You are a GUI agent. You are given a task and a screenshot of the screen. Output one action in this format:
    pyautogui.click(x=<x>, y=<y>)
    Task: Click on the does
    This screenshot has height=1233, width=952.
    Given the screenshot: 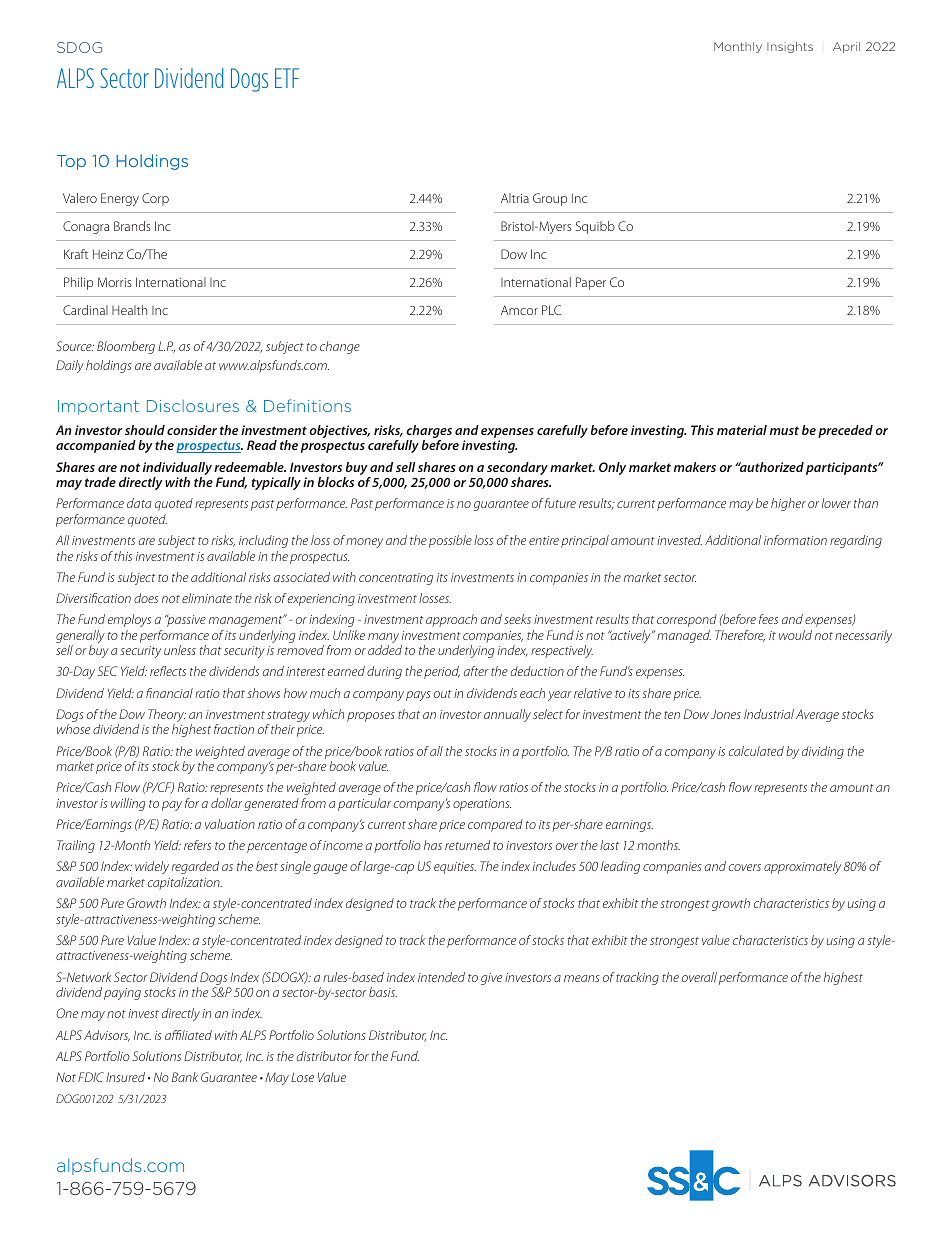 What is the action you would take?
    pyautogui.click(x=146, y=598)
